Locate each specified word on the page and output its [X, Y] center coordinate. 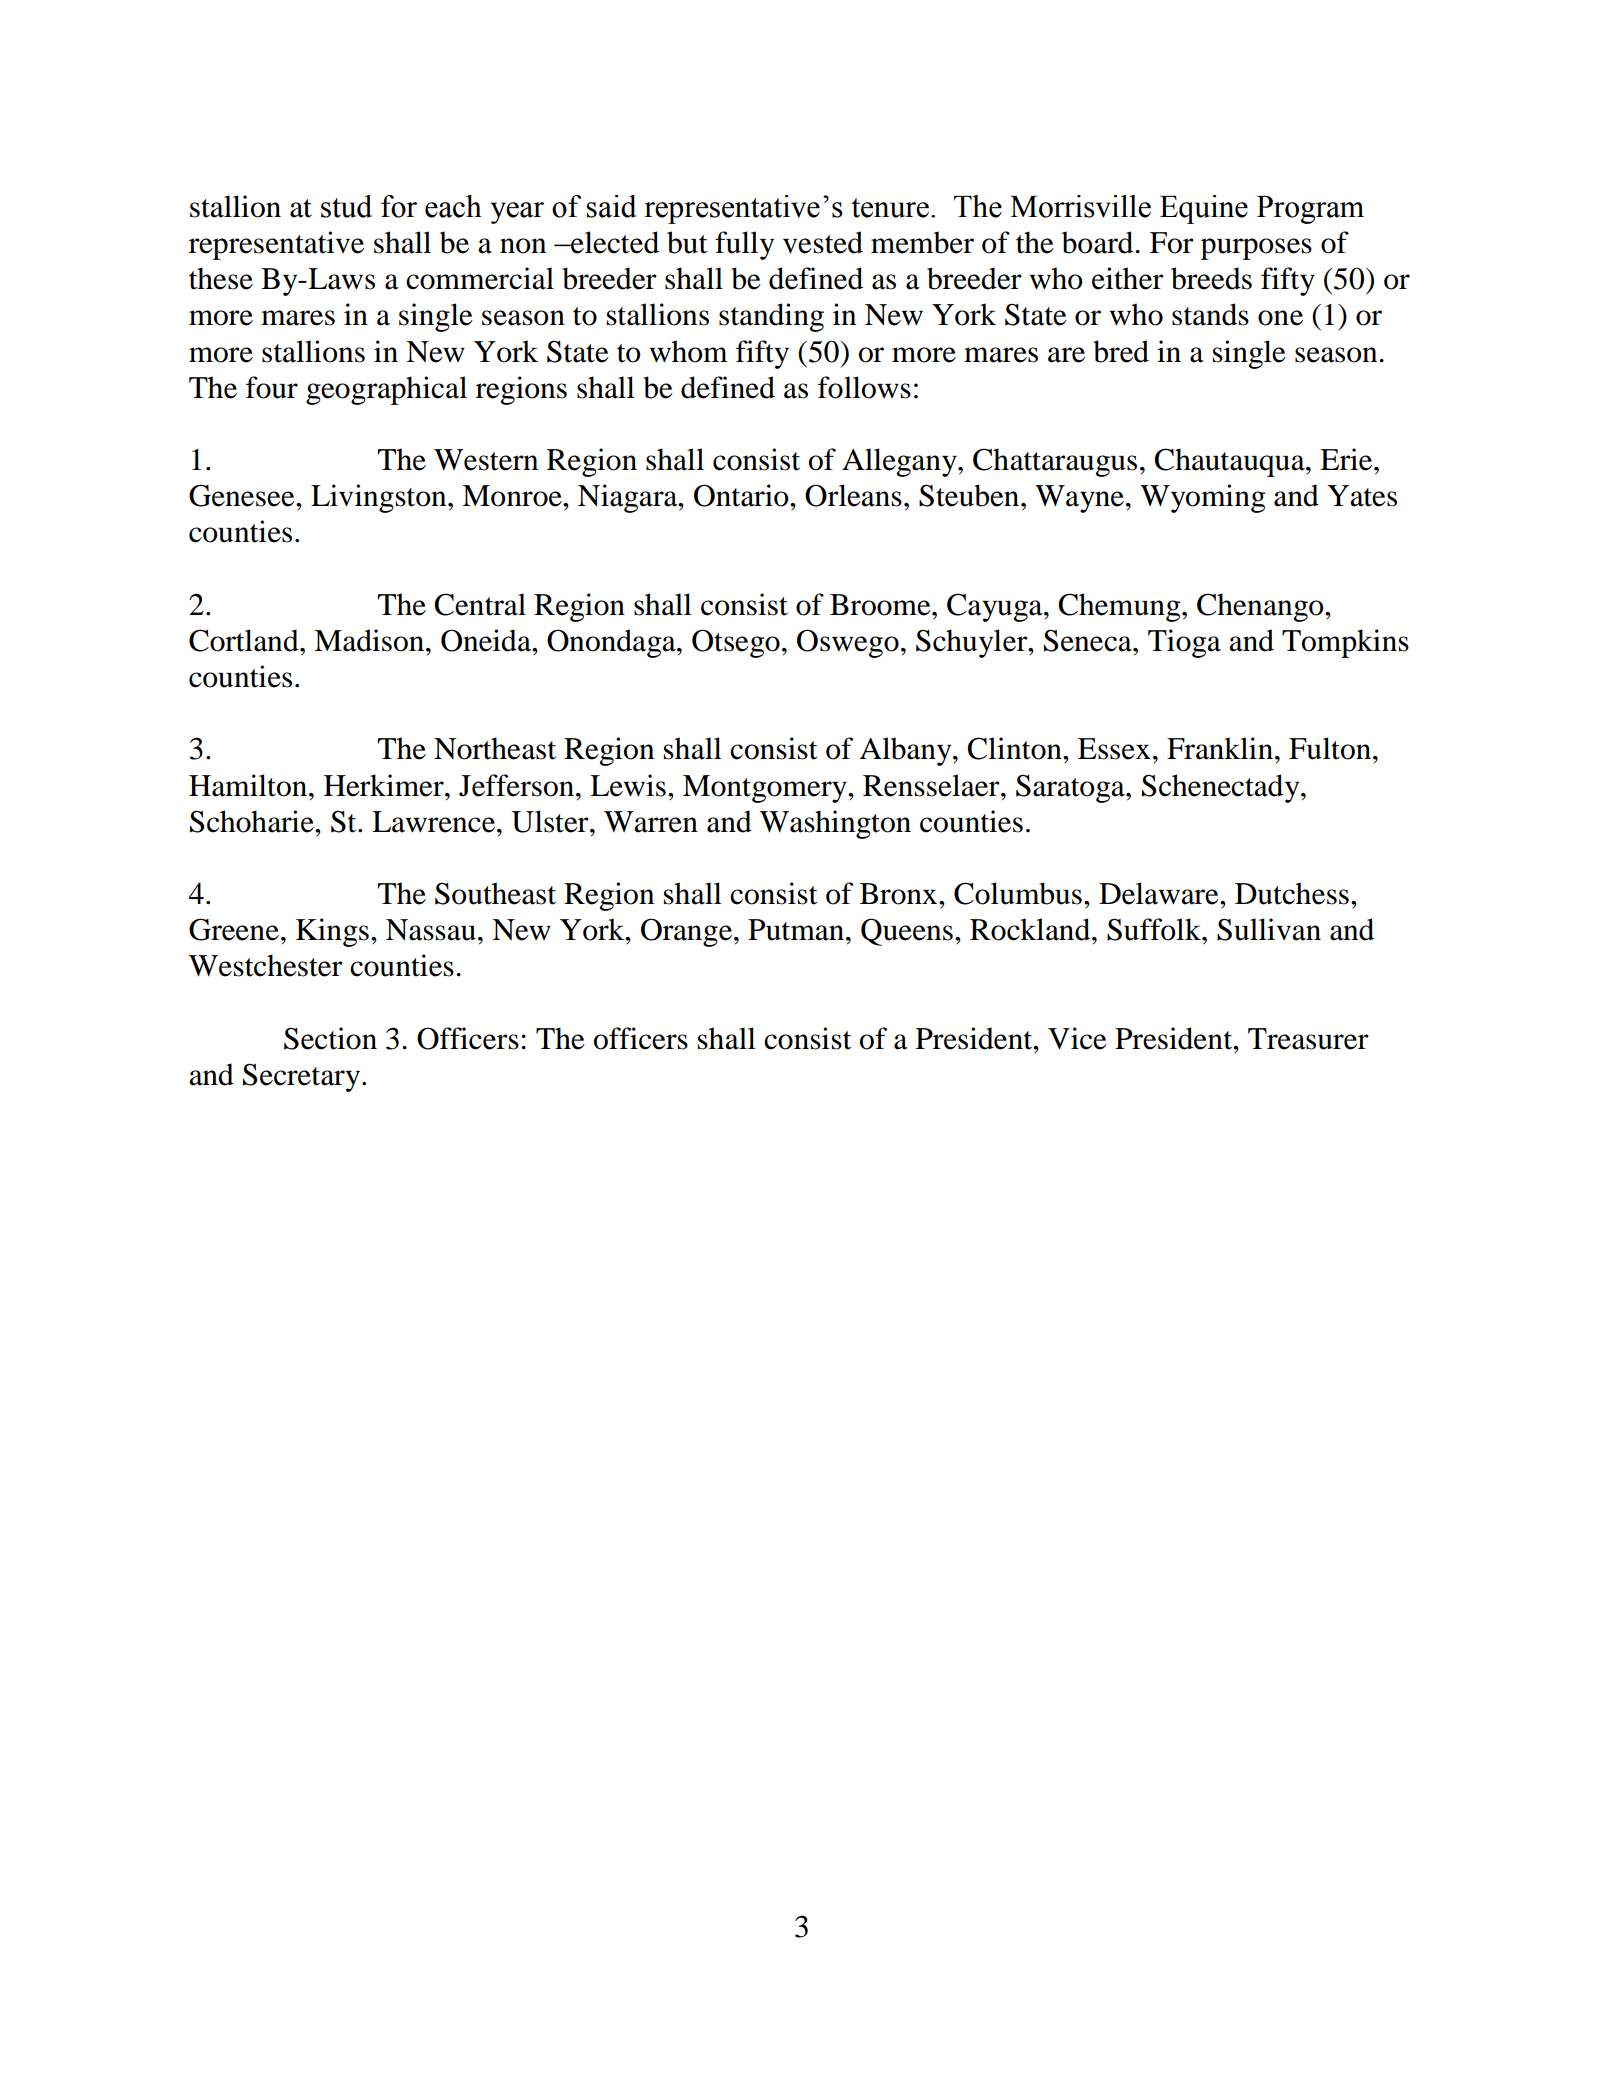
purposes [1256, 249]
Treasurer [1308, 1039]
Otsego [736, 643]
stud [346, 206]
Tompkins [1345, 643]
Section [330, 1038]
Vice [1077, 1038]
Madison [370, 640]
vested [823, 242]
